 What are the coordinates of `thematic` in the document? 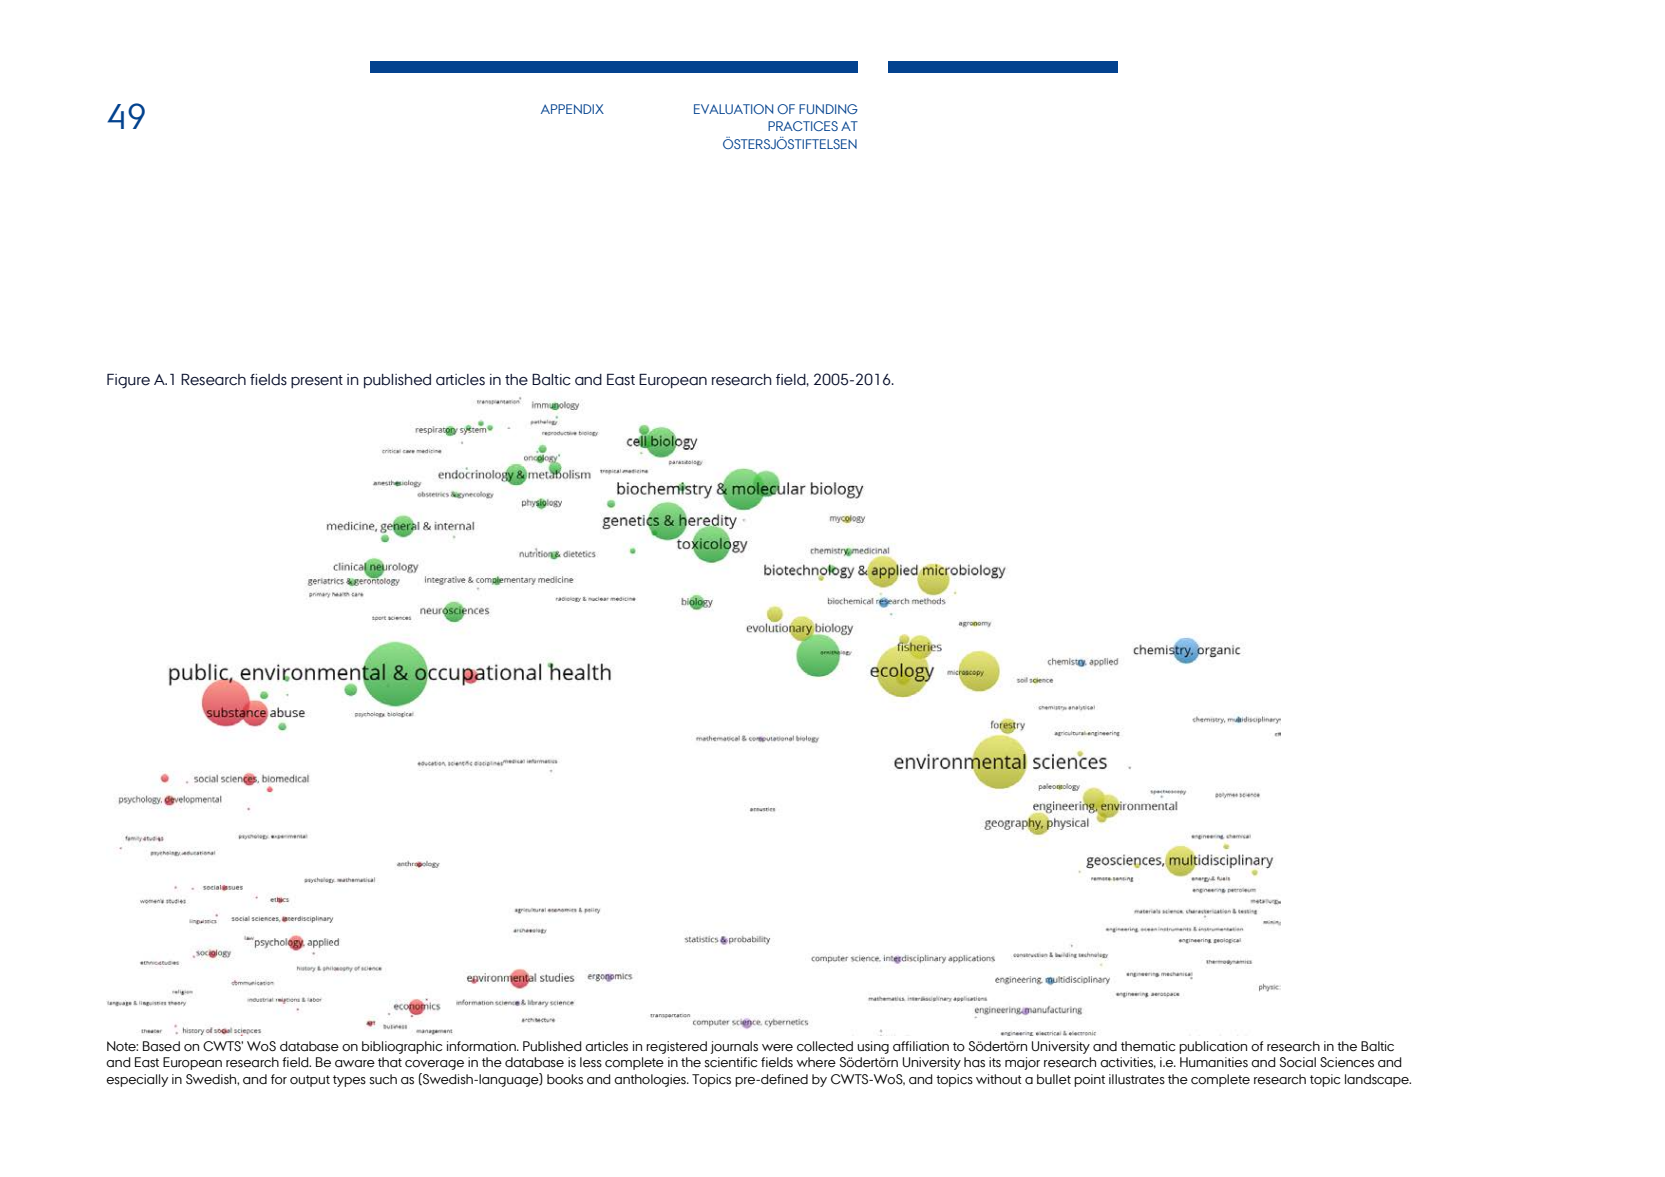 It's located at (1148, 1046).
